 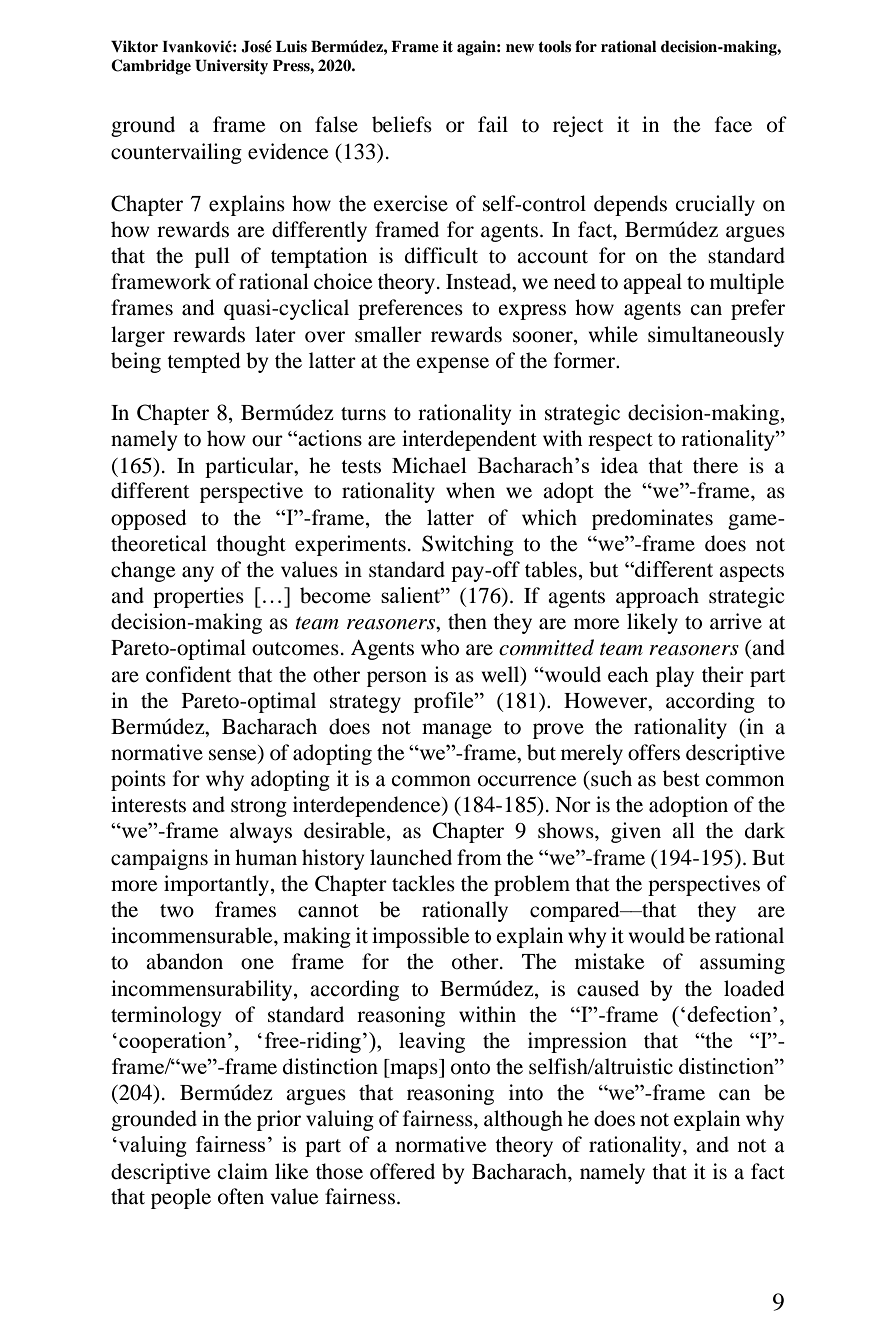 What do you see at coordinates (242, 1171) in the screenshot?
I see `claim` at bounding box center [242, 1171].
